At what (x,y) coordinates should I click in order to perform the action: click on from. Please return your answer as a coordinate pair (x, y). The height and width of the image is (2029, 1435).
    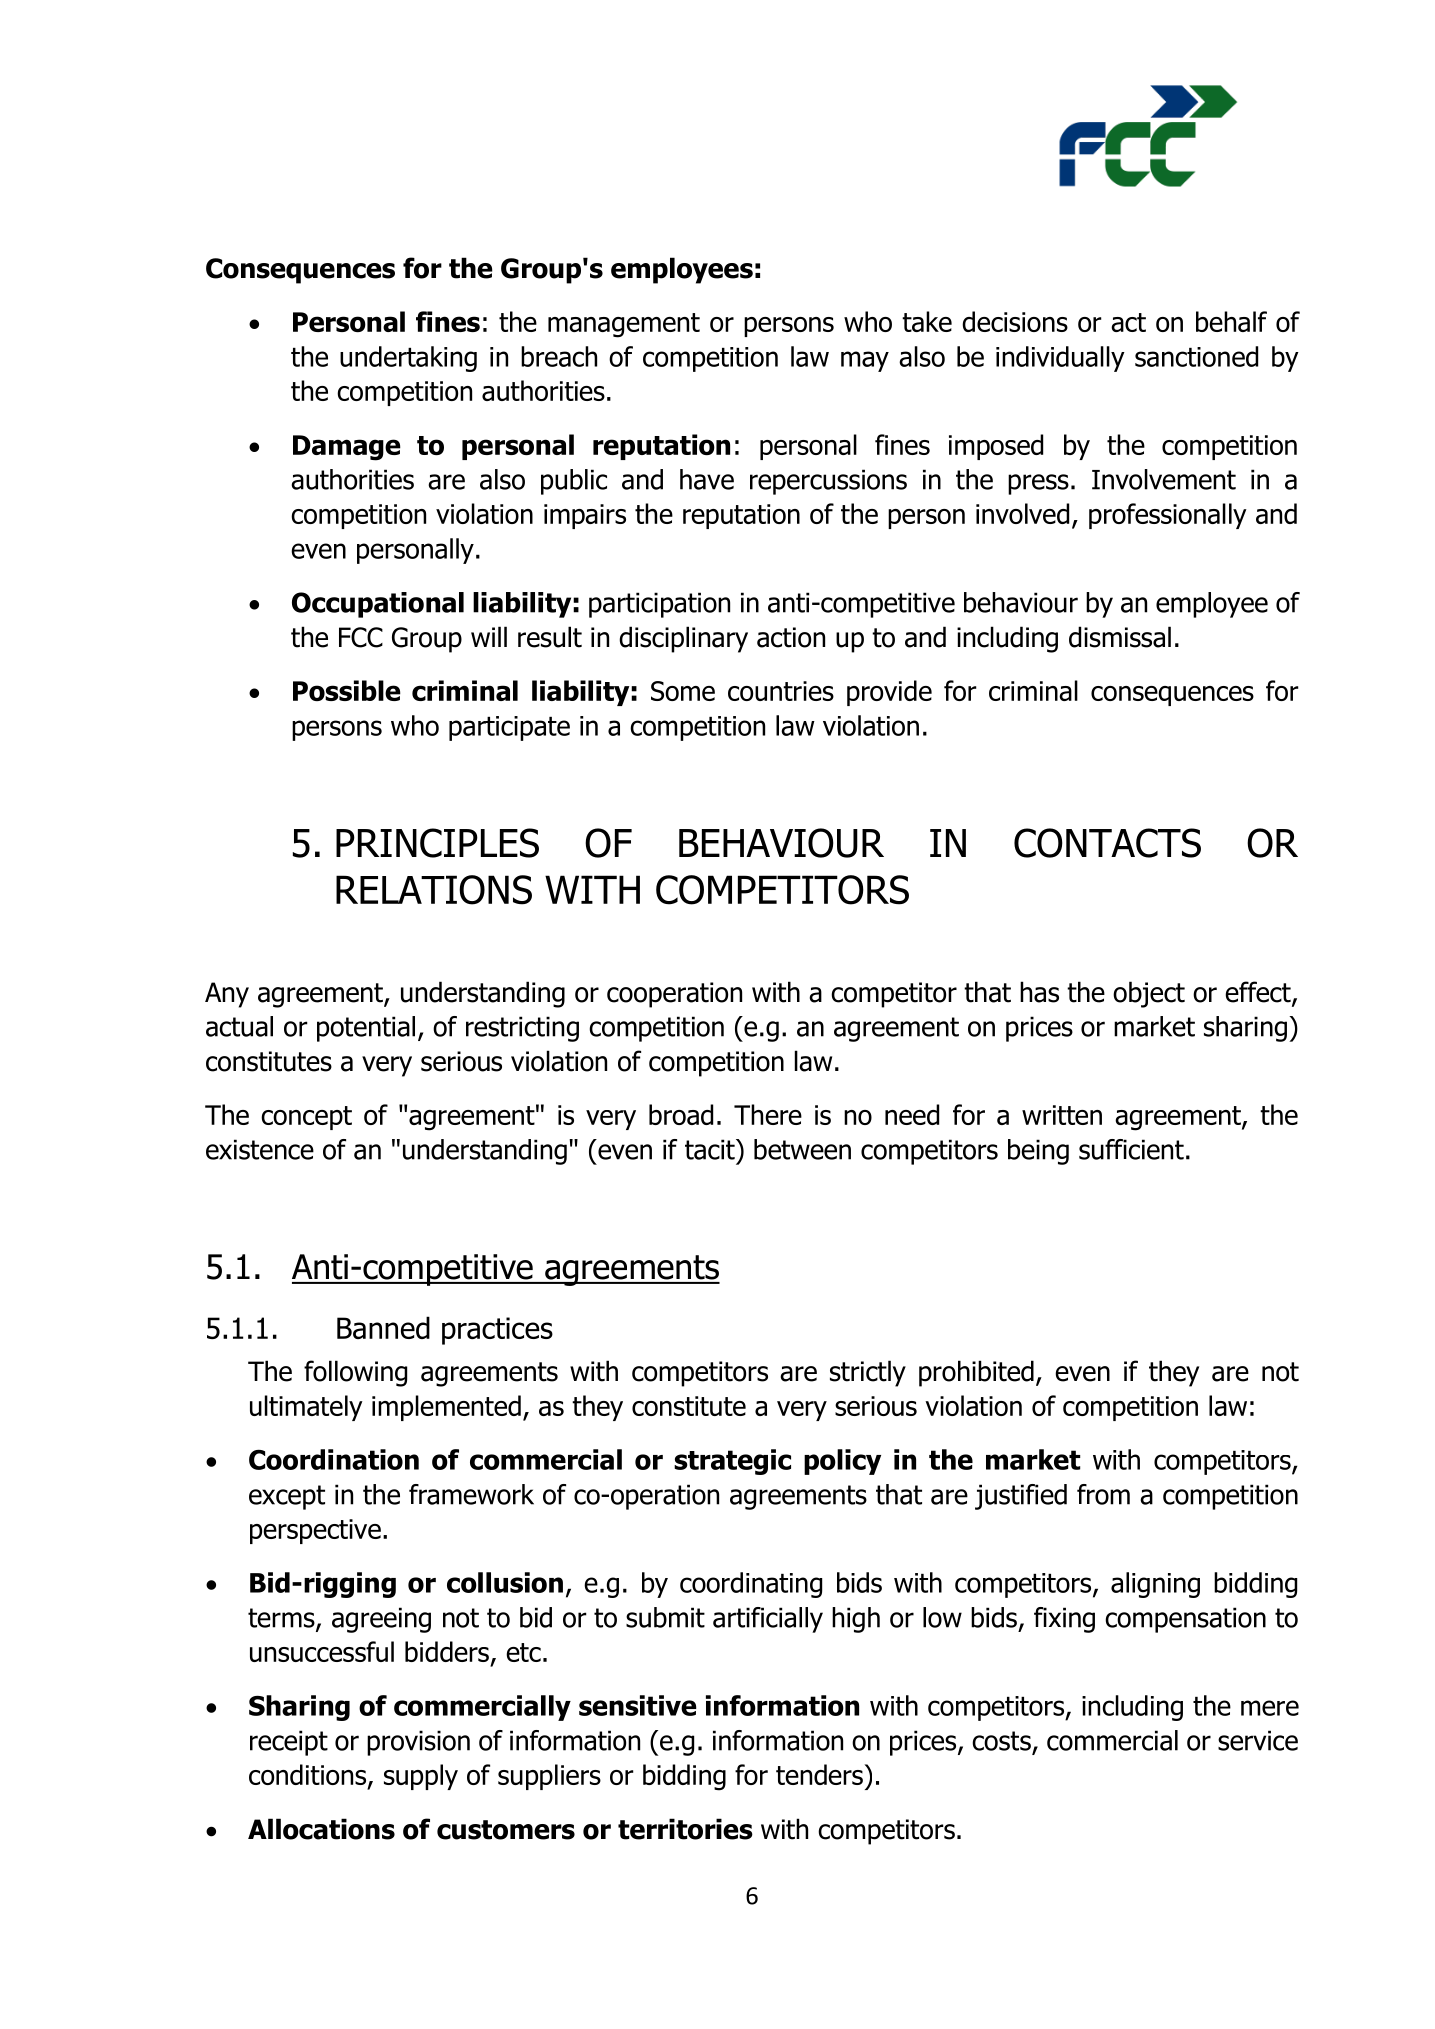
    Looking at the image, I should click on (1103, 1494).
